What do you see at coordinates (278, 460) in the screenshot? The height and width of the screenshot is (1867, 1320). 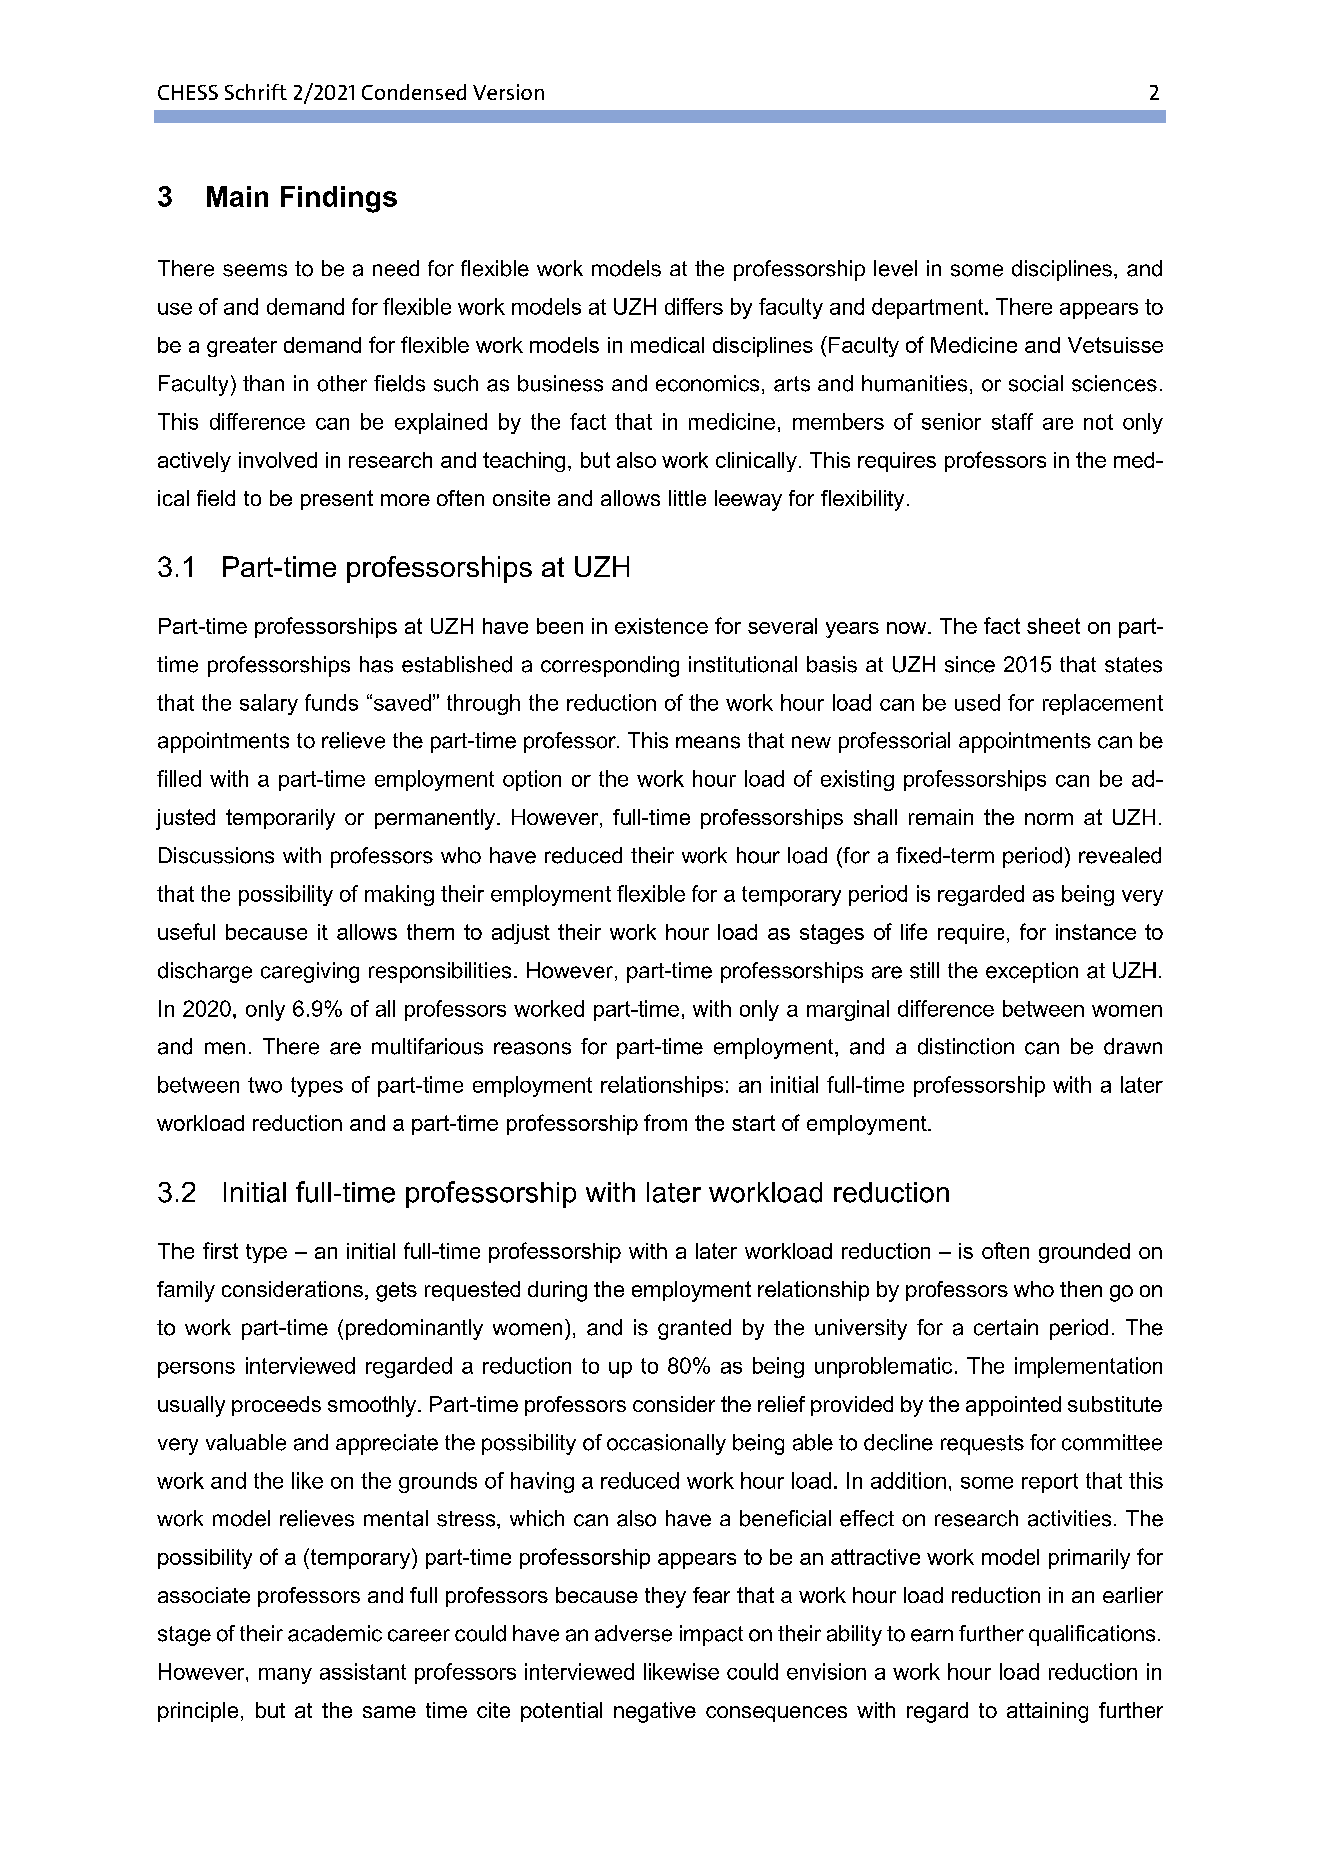 I see `involved` at bounding box center [278, 460].
